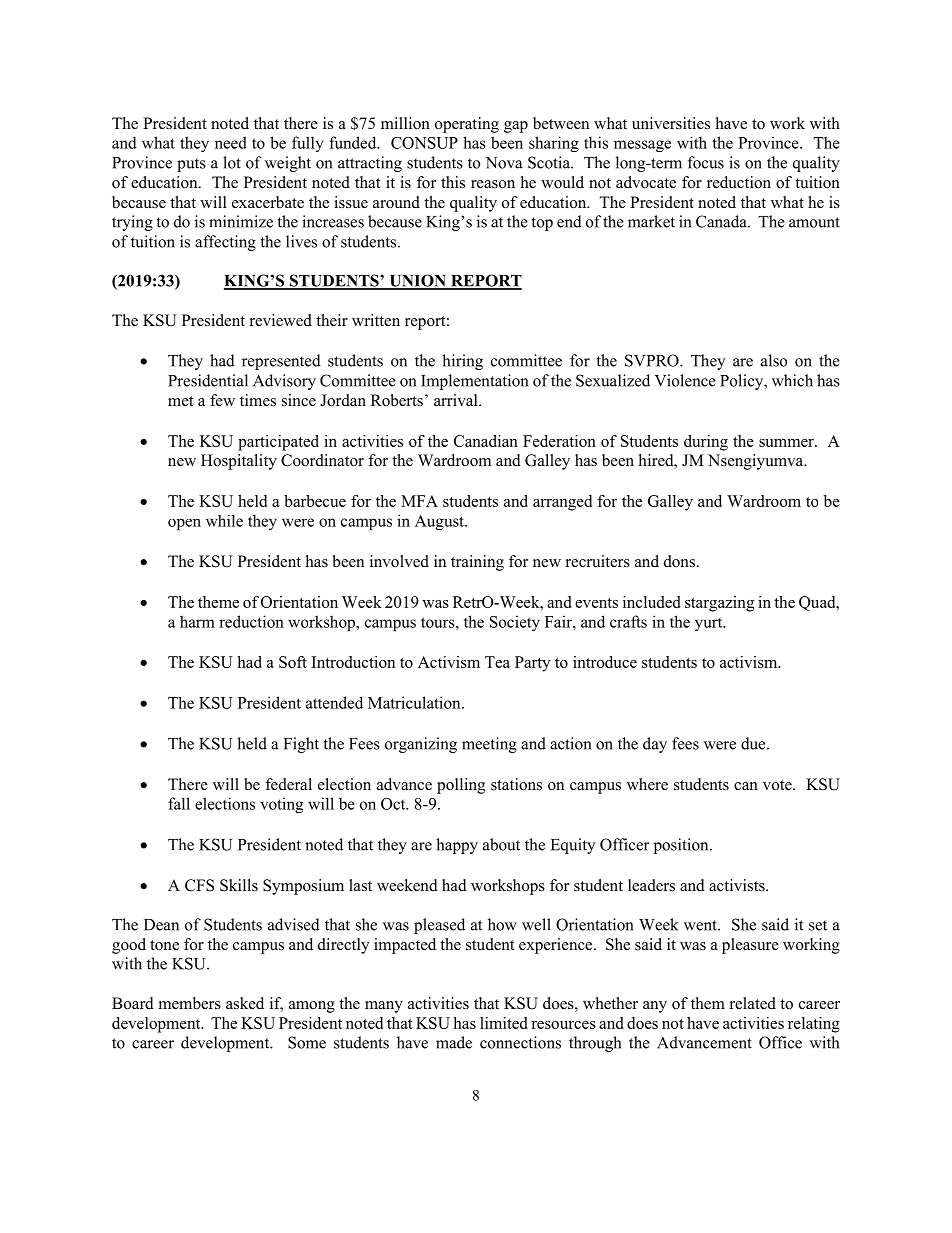 This document has width=952, height=1233. What do you see at coordinates (489, 745) in the document?
I see `meeting` at bounding box center [489, 745].
